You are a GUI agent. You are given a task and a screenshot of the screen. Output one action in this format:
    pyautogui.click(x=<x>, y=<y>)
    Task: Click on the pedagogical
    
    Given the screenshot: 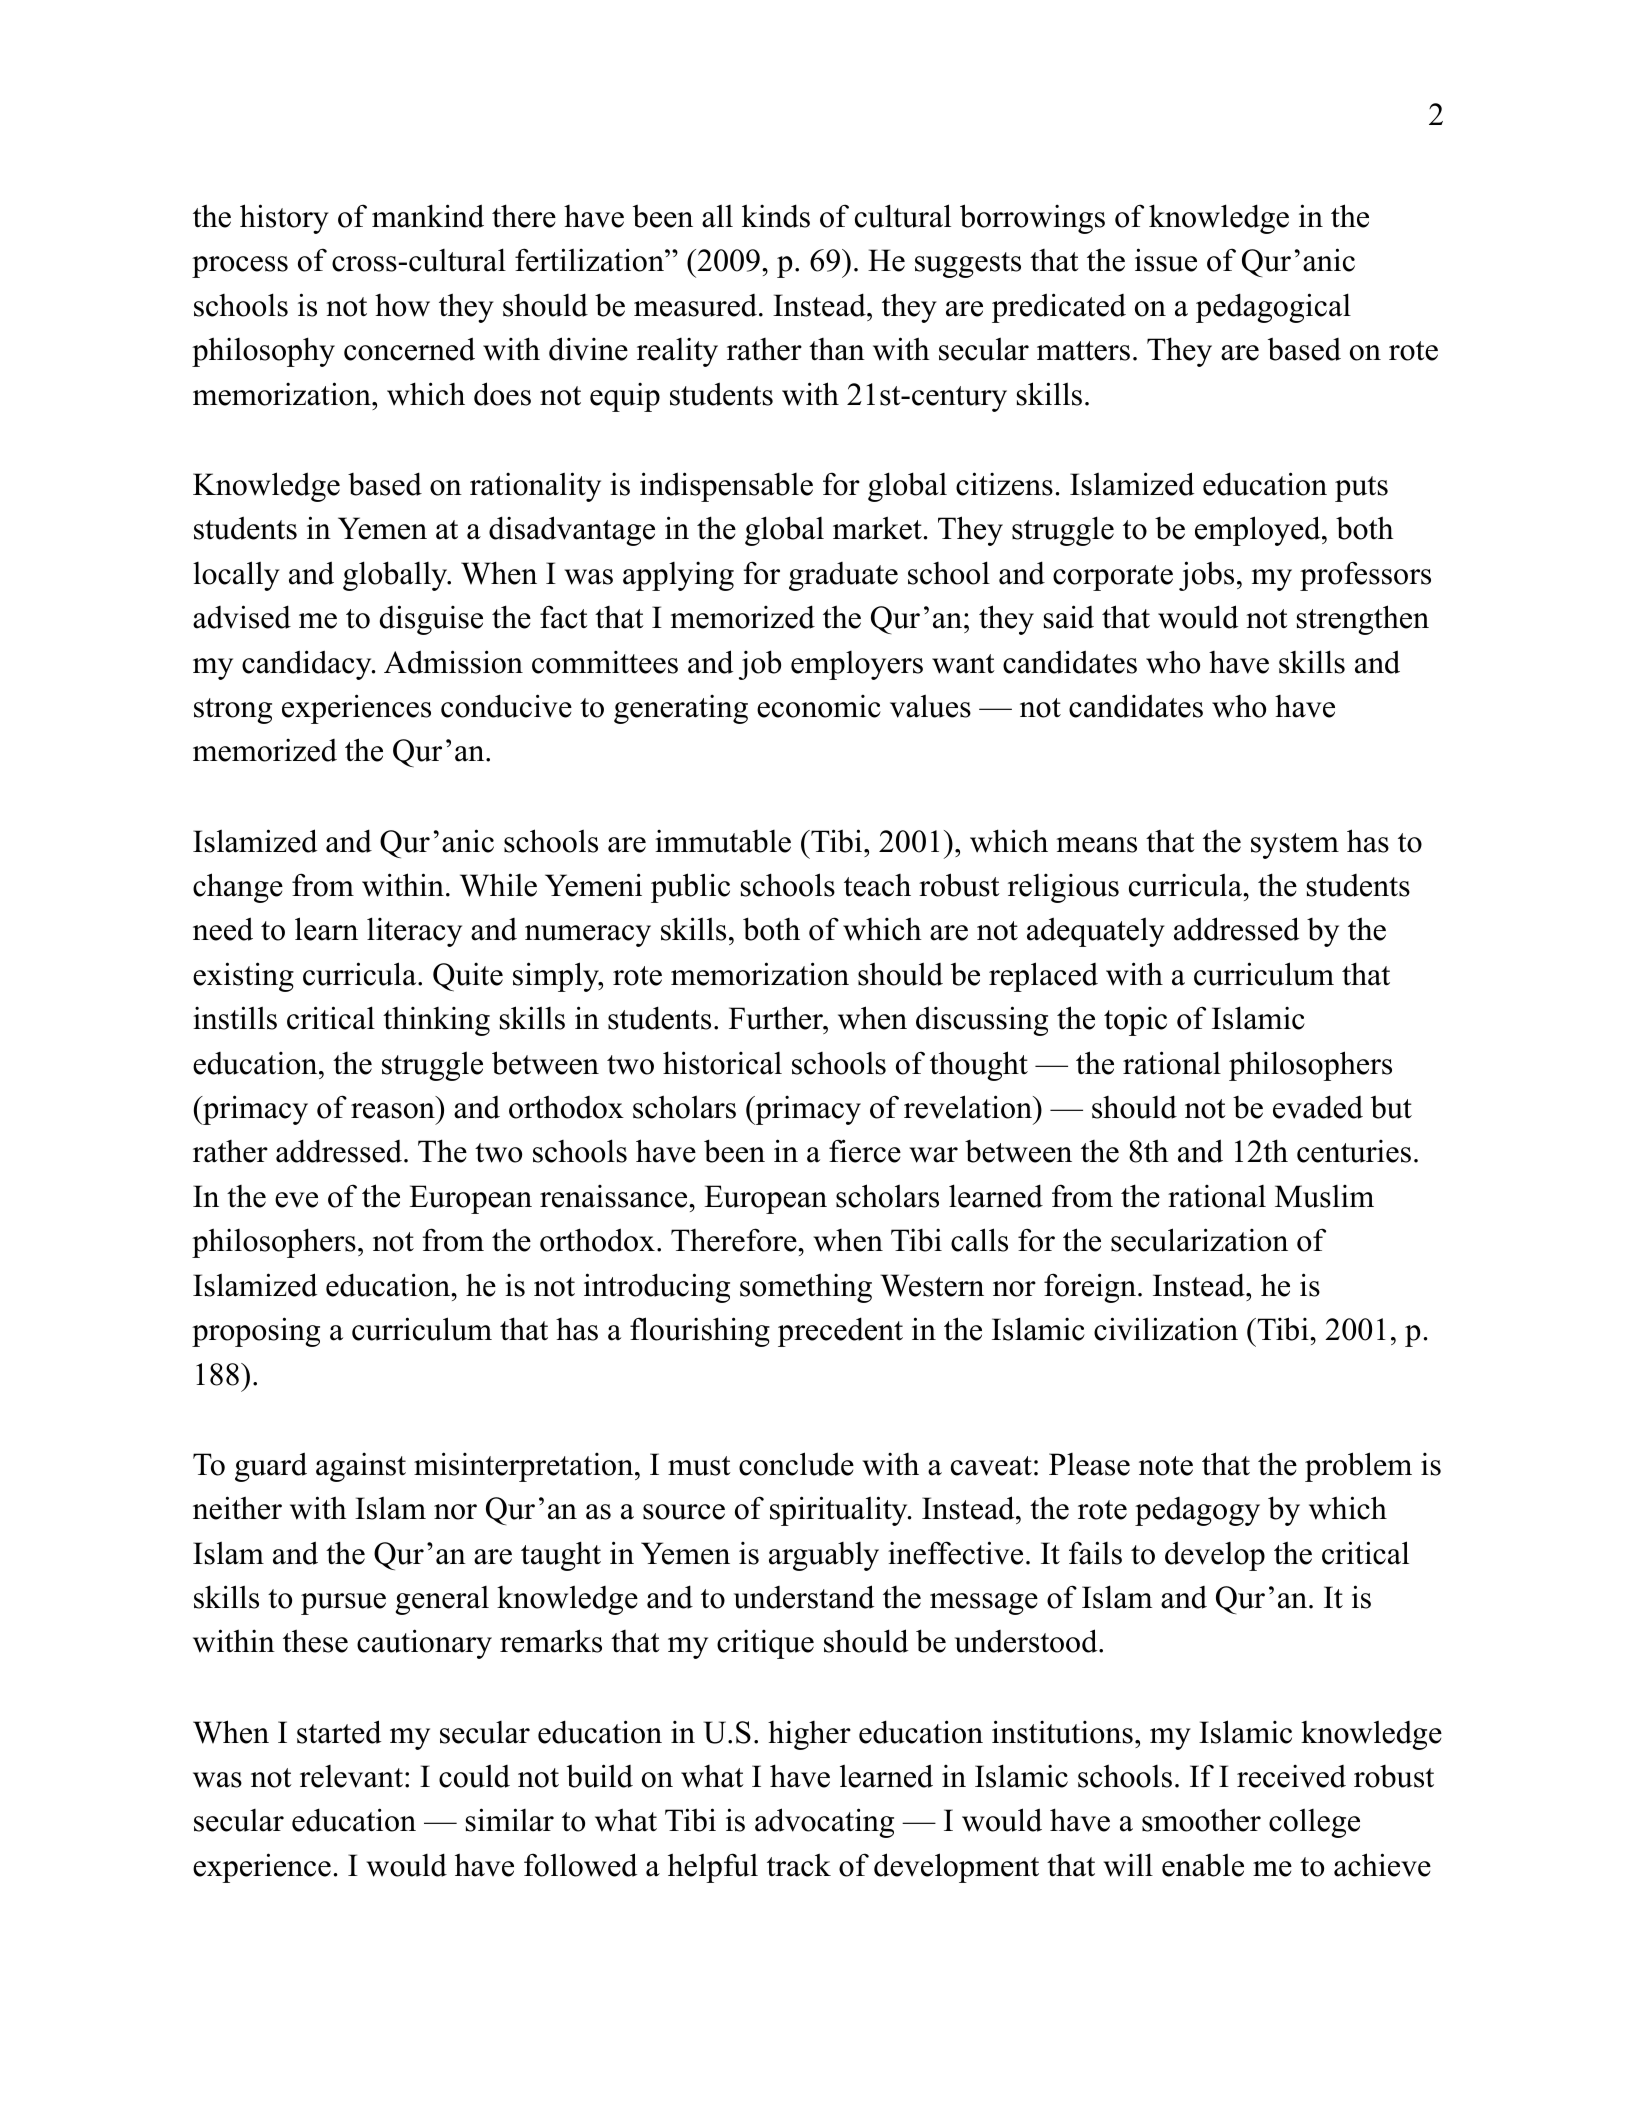 What is the action you would take?
    pyautogui.click(x=1273, y=308)
